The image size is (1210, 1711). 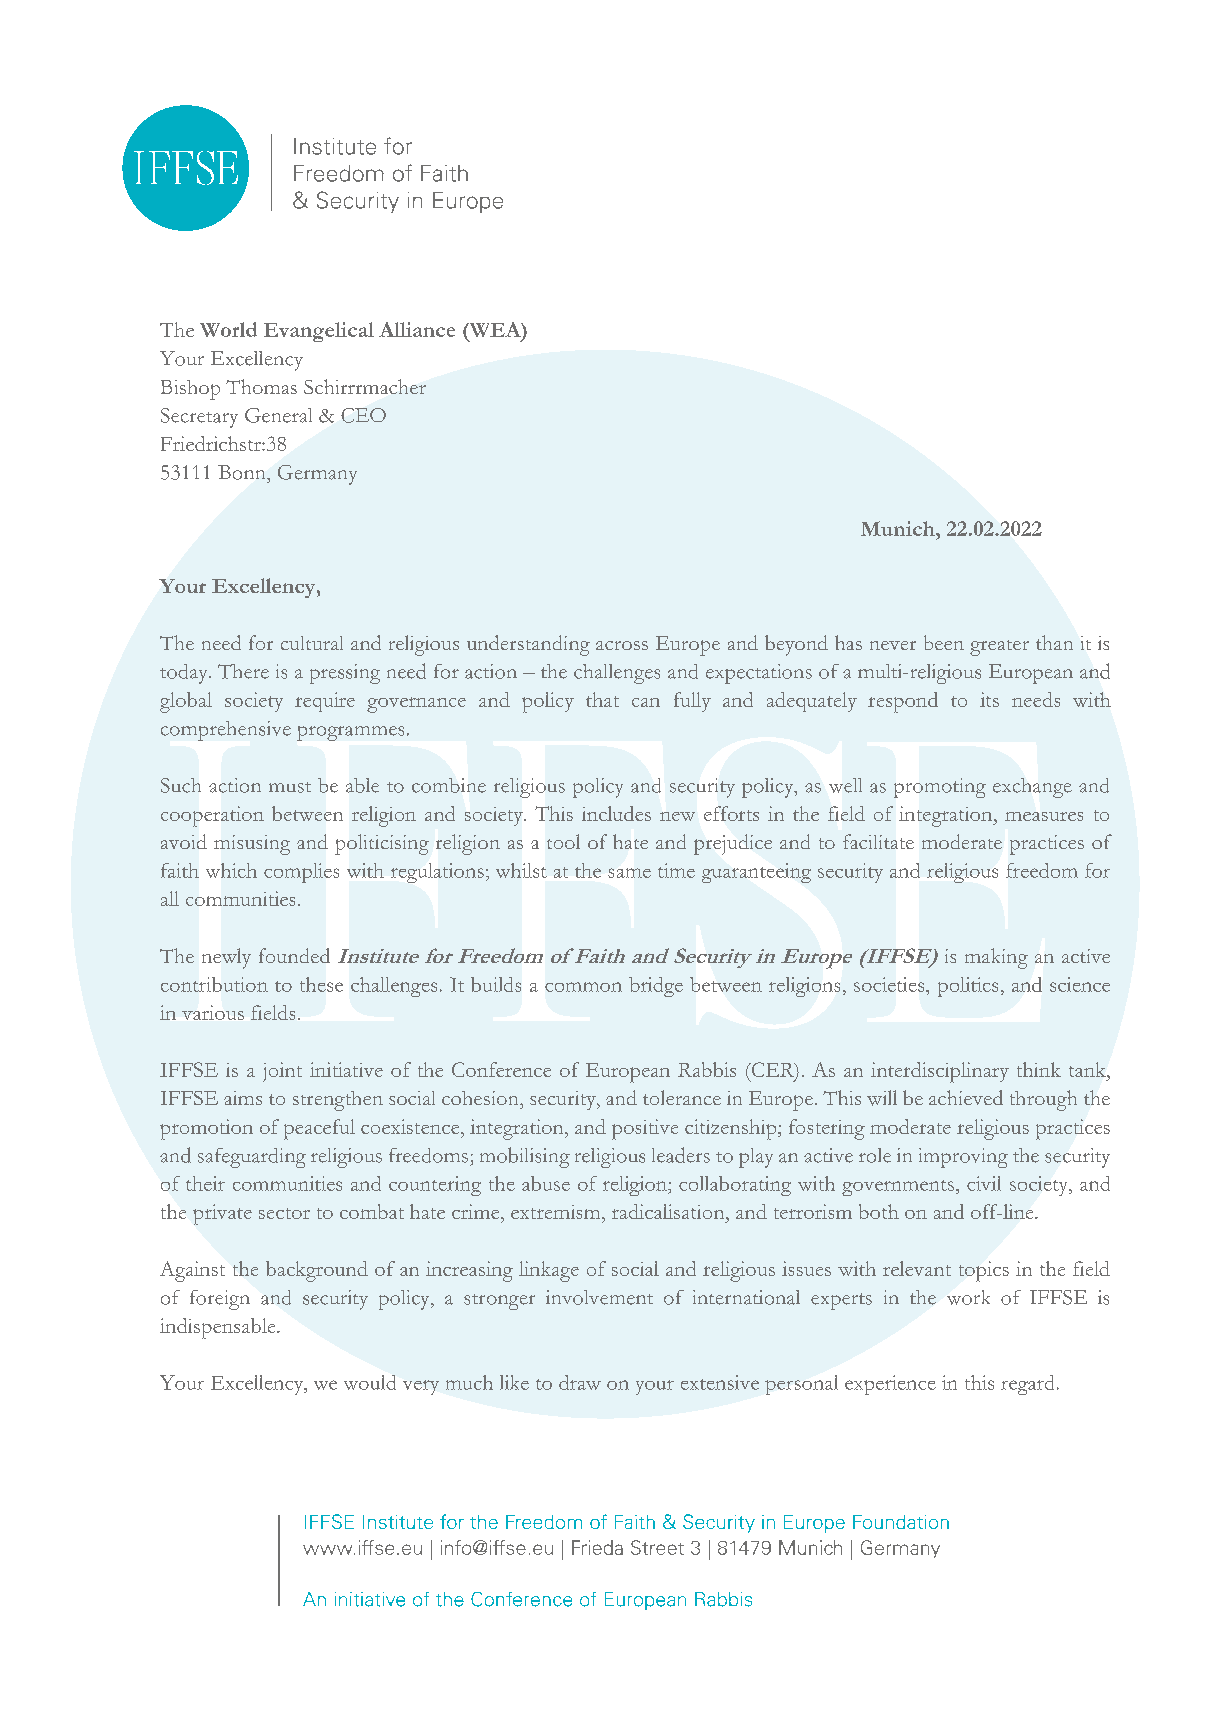 What do you see at coordinates (417, 329) in the page?
I see `Alliance` at bounding box center [417, 329].
